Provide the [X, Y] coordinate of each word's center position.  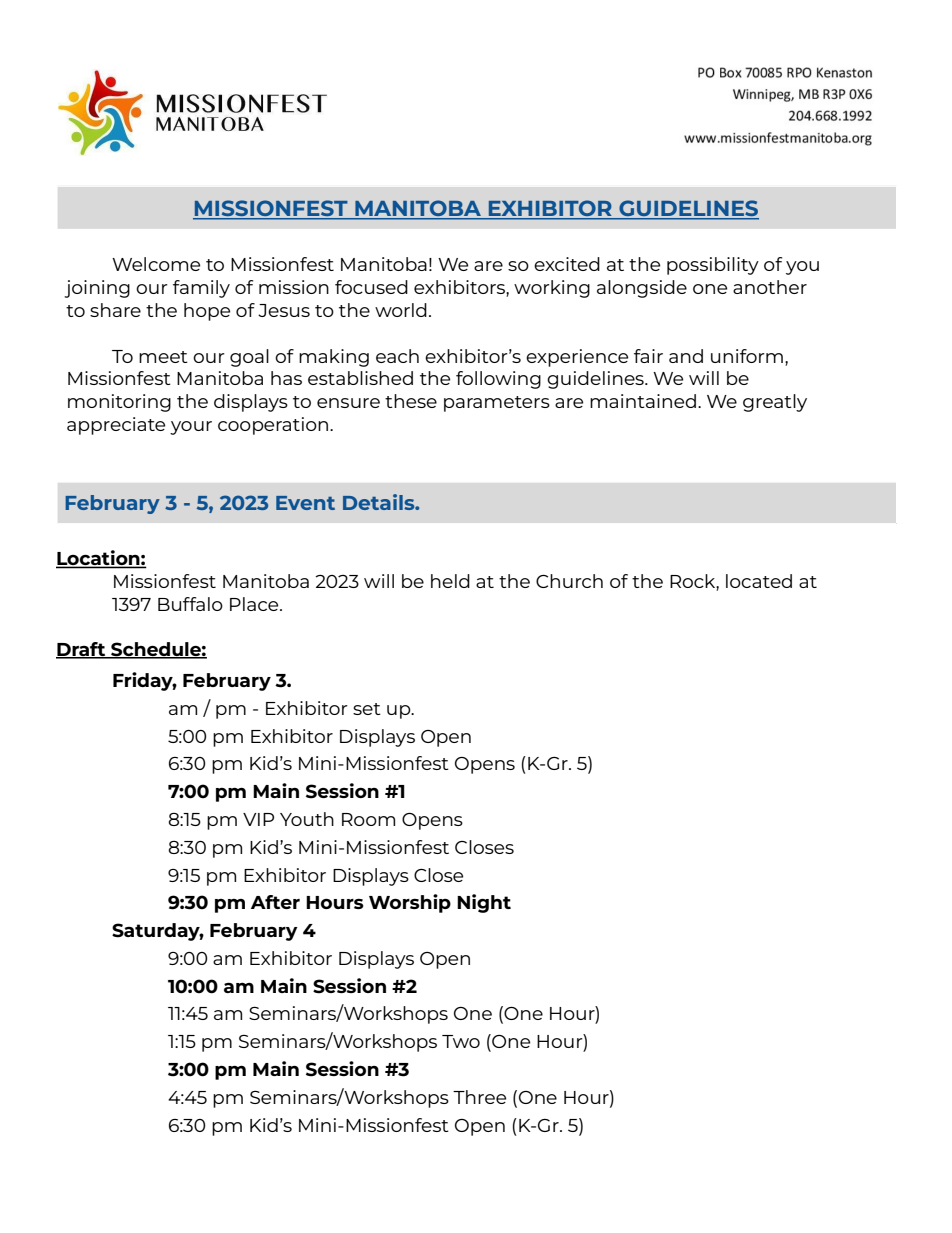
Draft [82, 650]
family [201, 289]
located [759, 581]
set [367, 709]
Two [461, 1041]
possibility [713, 266]
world [401, 310]
